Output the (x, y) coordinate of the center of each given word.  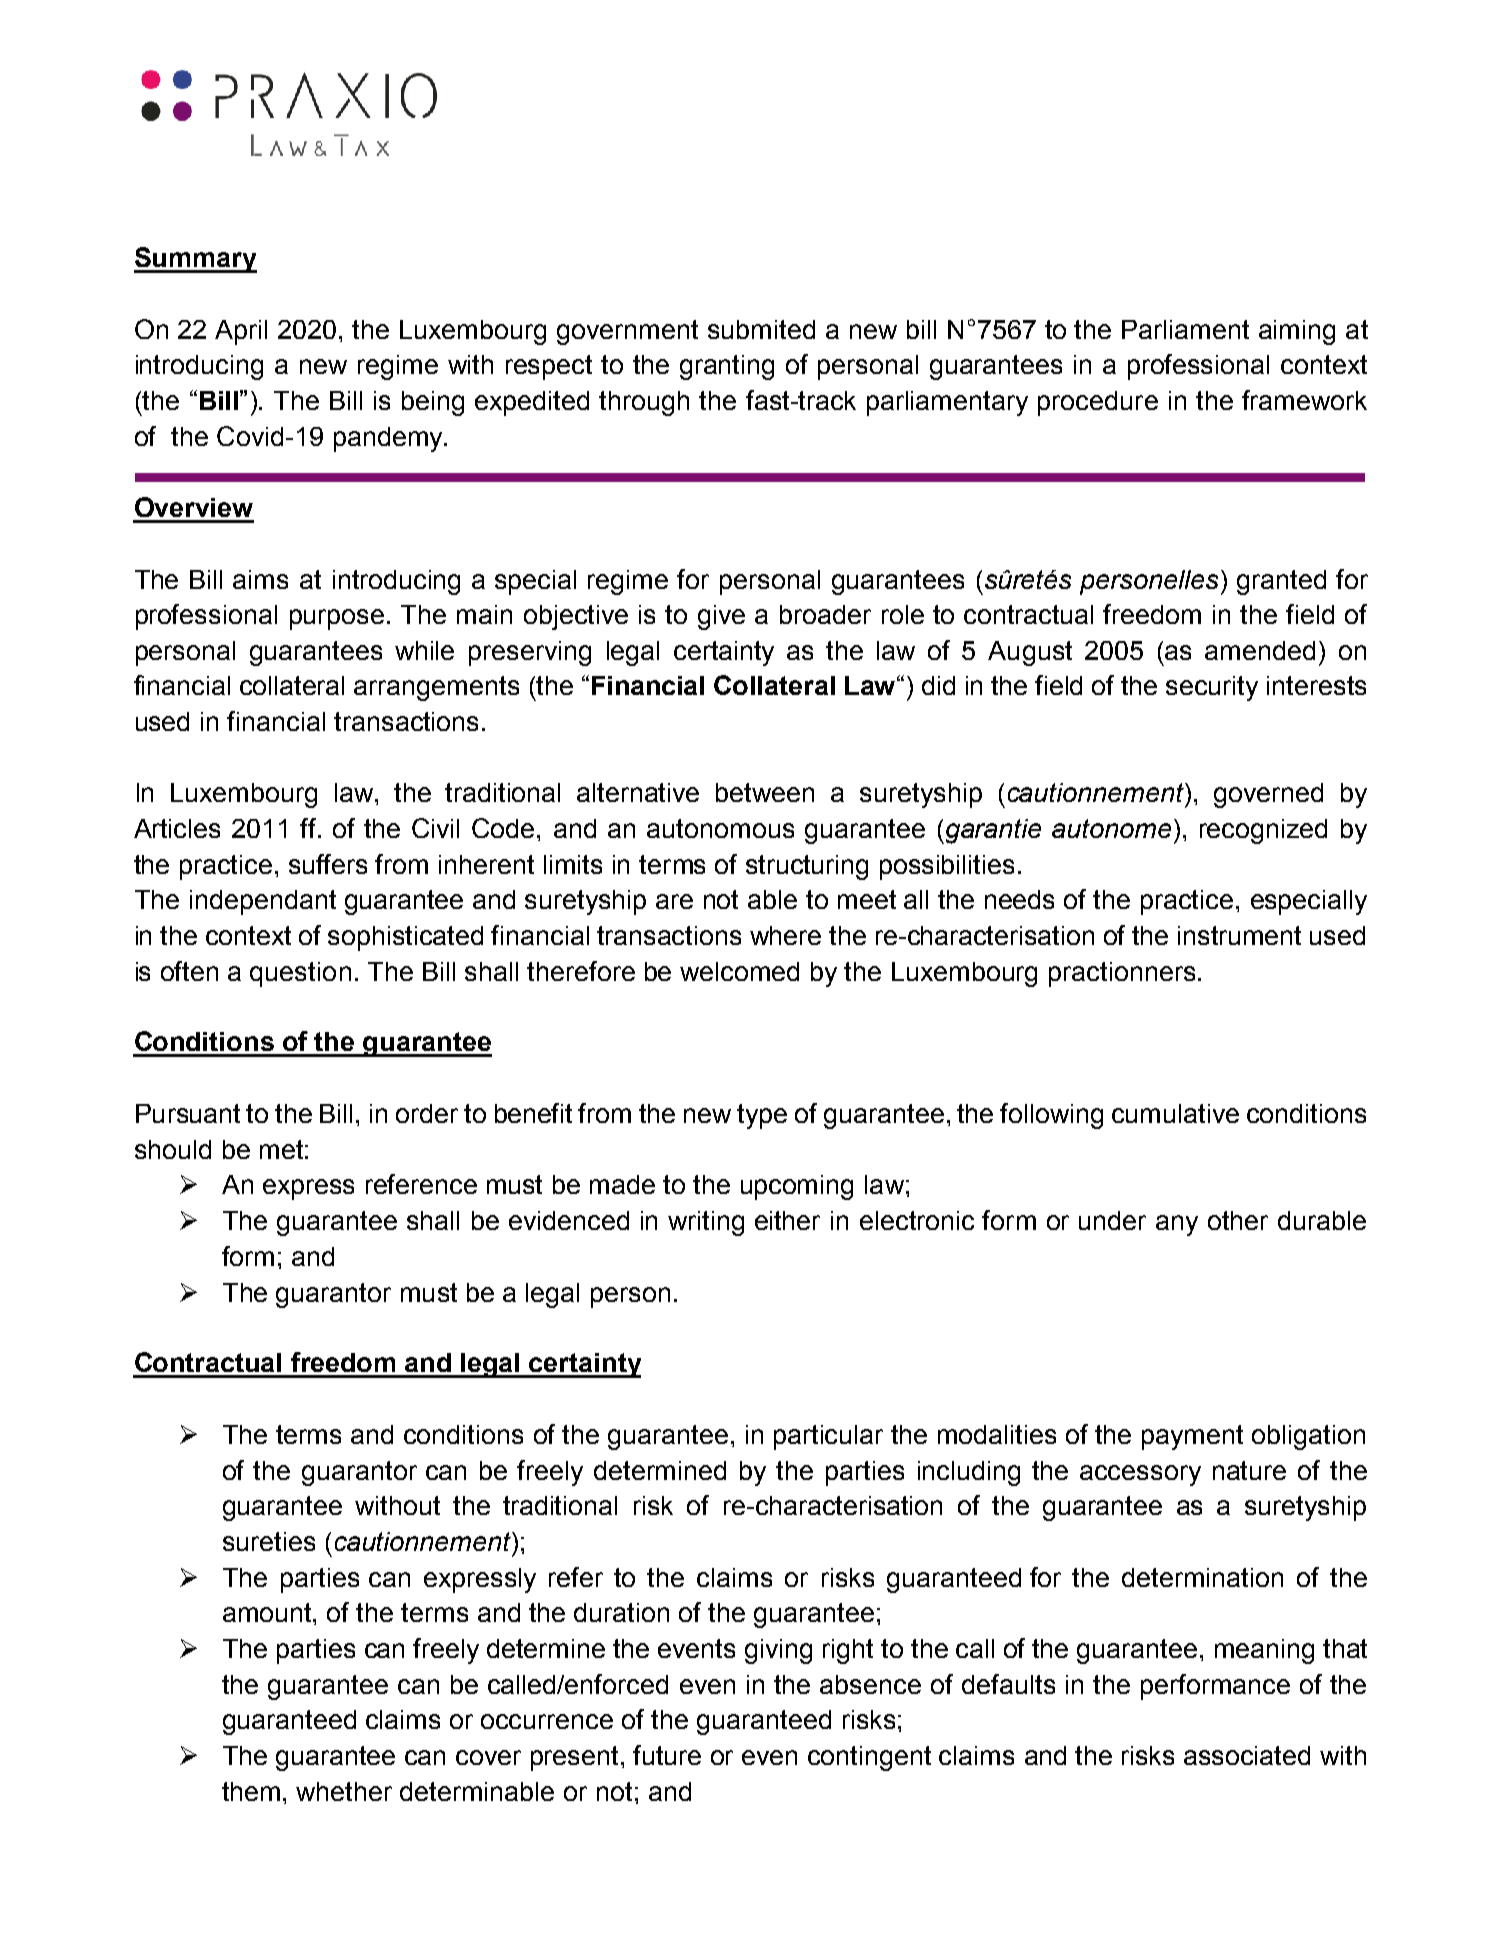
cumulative (1175, 1113)
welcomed (739, 971)
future (667, 1755)
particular (828, 1437)
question (300, 974)
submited (761, 329)
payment (1192, 1437)
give (721, 617)
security (1212, 688)
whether (344, 1791)
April (241, 332)
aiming (1297, 332)
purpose (337, 619)
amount (268, 1612)
